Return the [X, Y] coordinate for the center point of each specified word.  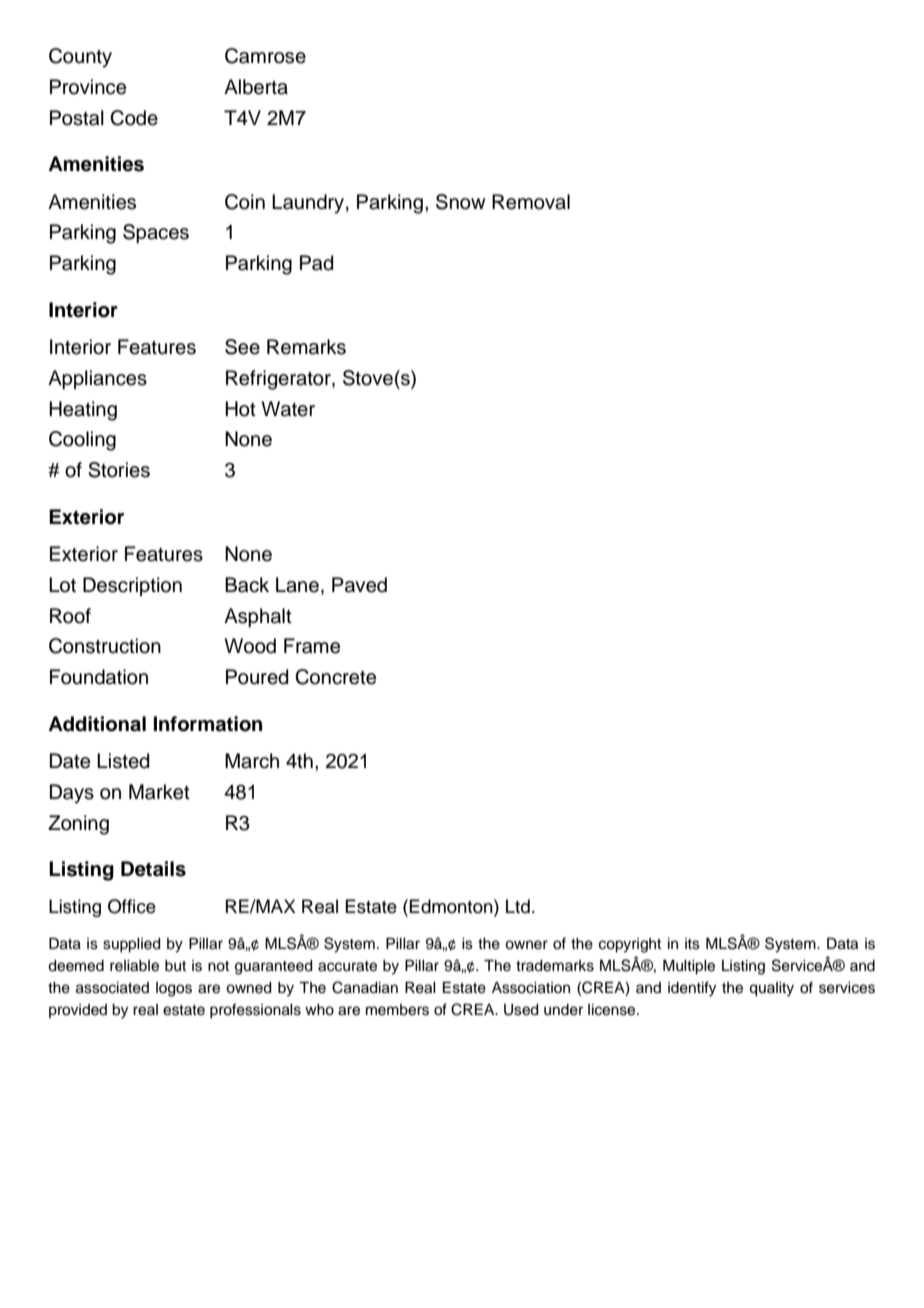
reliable [134, 966]
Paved [359, 585]
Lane [297, 585]
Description [132, 586]
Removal [531, 202]
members [397, 1010]
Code [134, 118]
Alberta [256, 87]
